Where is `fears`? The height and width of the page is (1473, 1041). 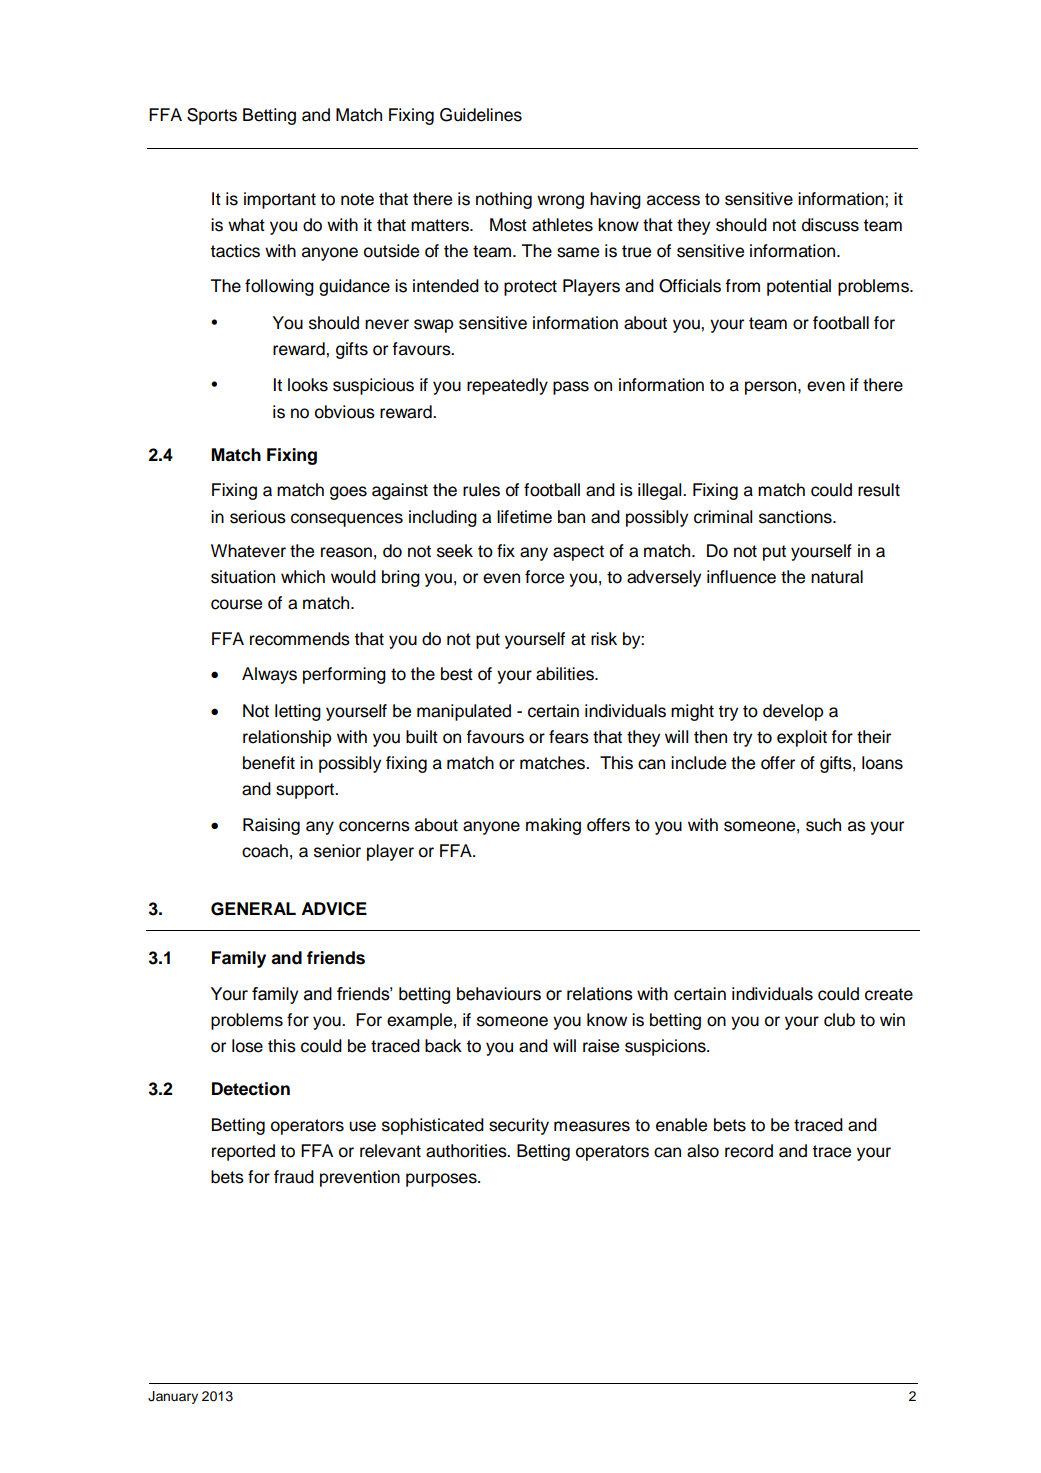 fears is located at coordinates (569, 737).
